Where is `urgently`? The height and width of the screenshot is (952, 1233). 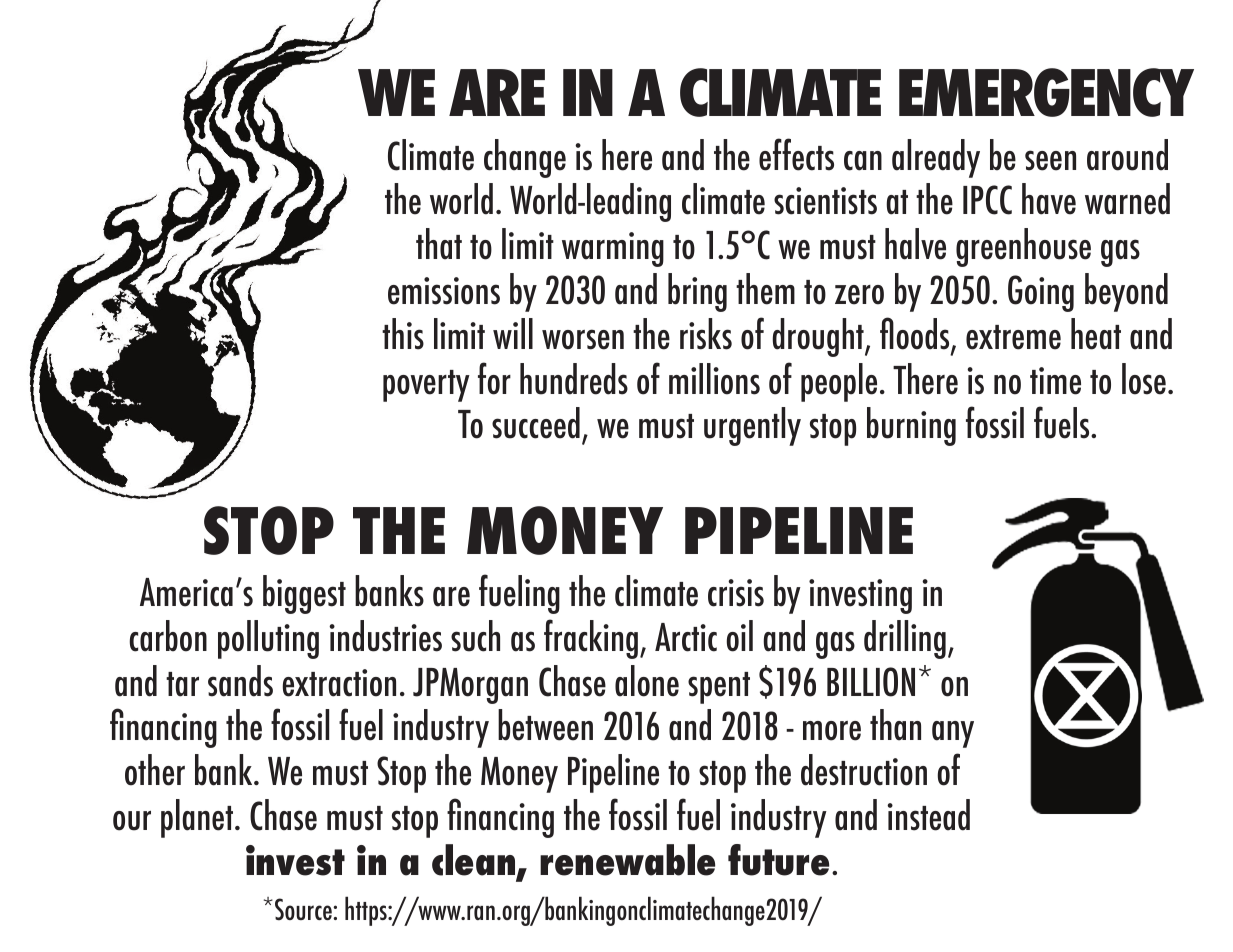 urgently is located at coordinates (752, 426).
